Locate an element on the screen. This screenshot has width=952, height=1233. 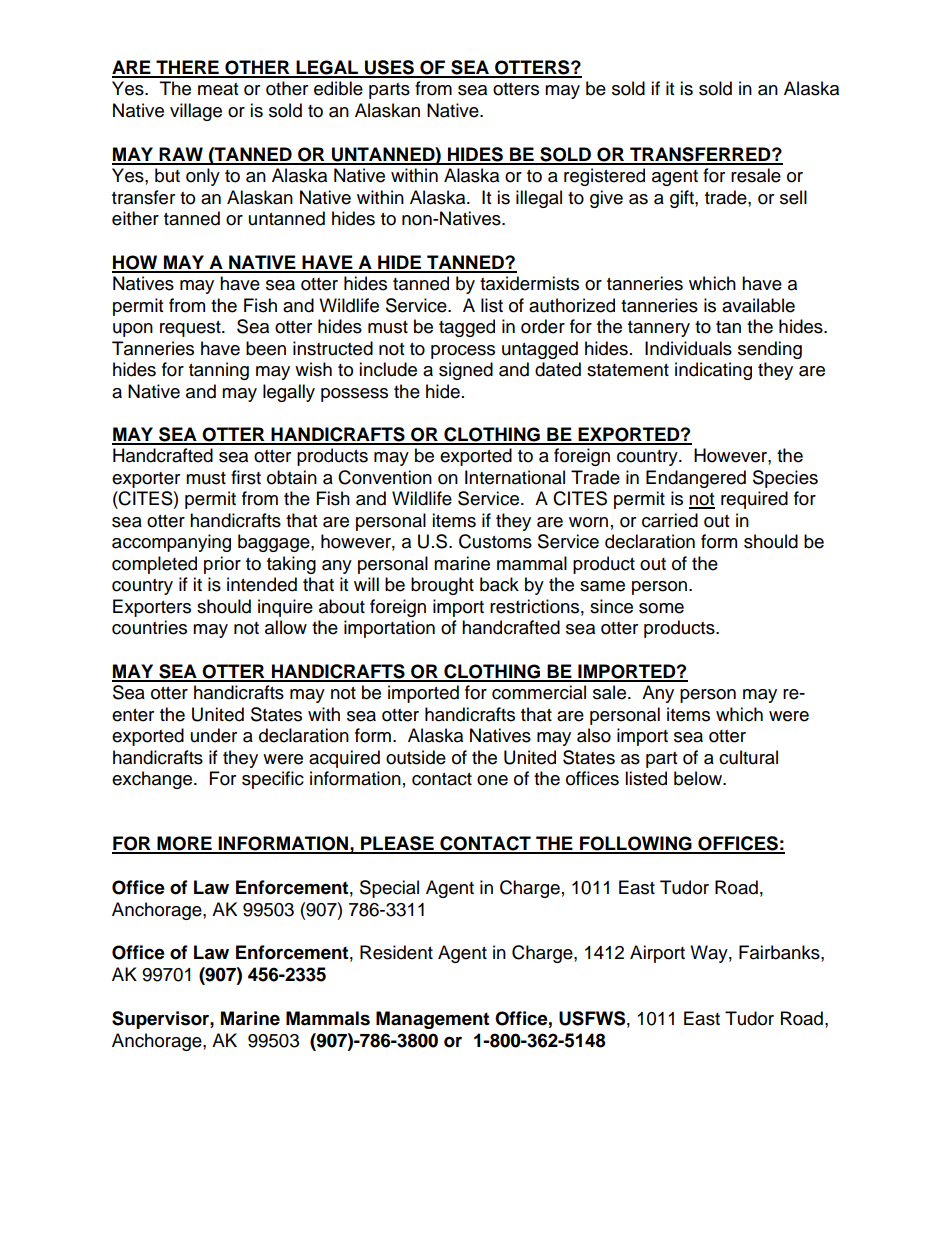
tanning is located at coordinates (219, 371).
